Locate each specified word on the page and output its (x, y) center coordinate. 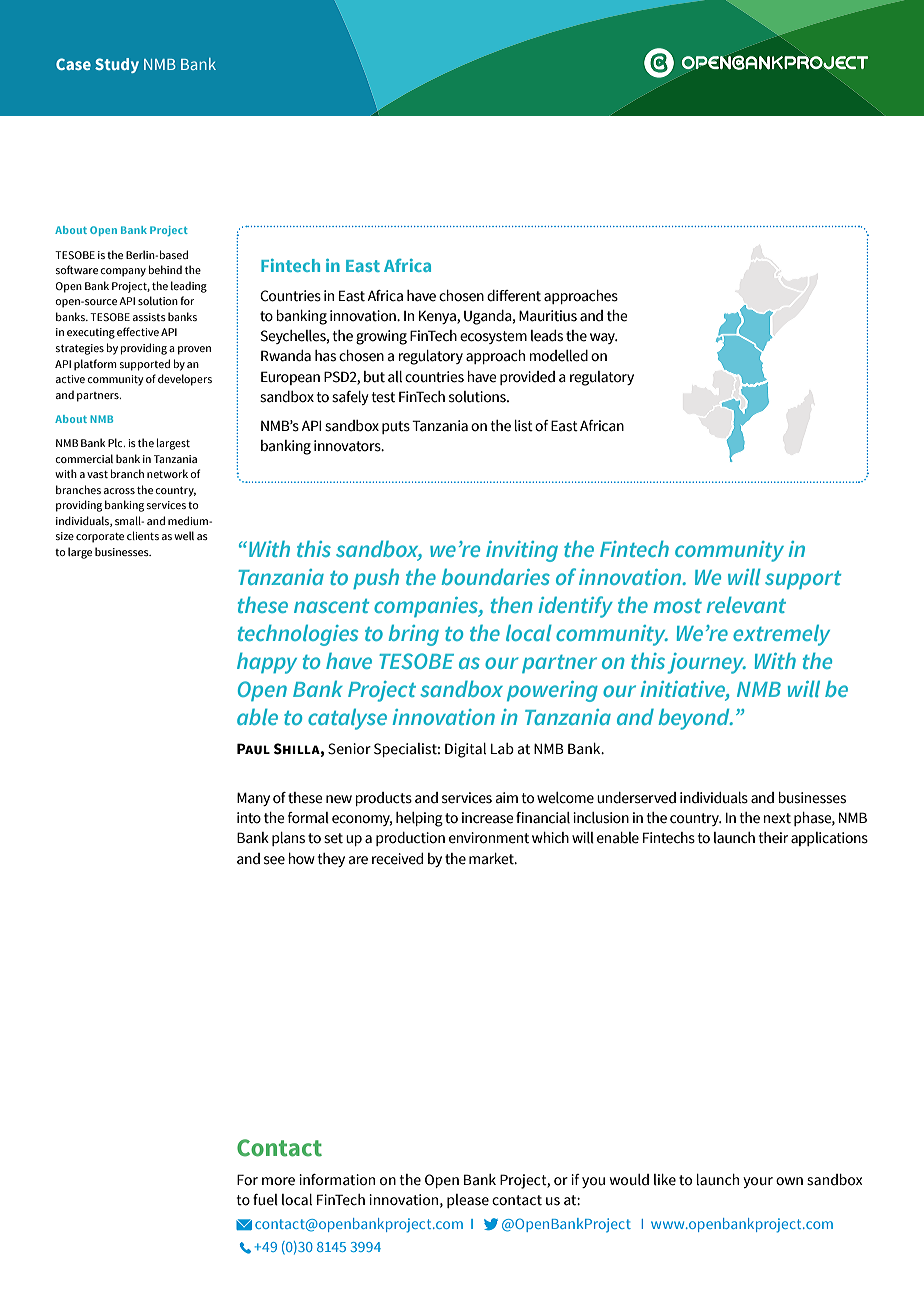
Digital (465, 750)
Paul (253, 749)
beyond (695, 719)
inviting (522, 551)
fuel (265, 1200)
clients (143, 535)
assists (149, 317)
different (514, 296)
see (274, 860)
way (604, 338)
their (773, 838)
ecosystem (493, 337)
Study (117, 65)
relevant (746, 605)
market (492, 859)
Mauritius (548, 316)
